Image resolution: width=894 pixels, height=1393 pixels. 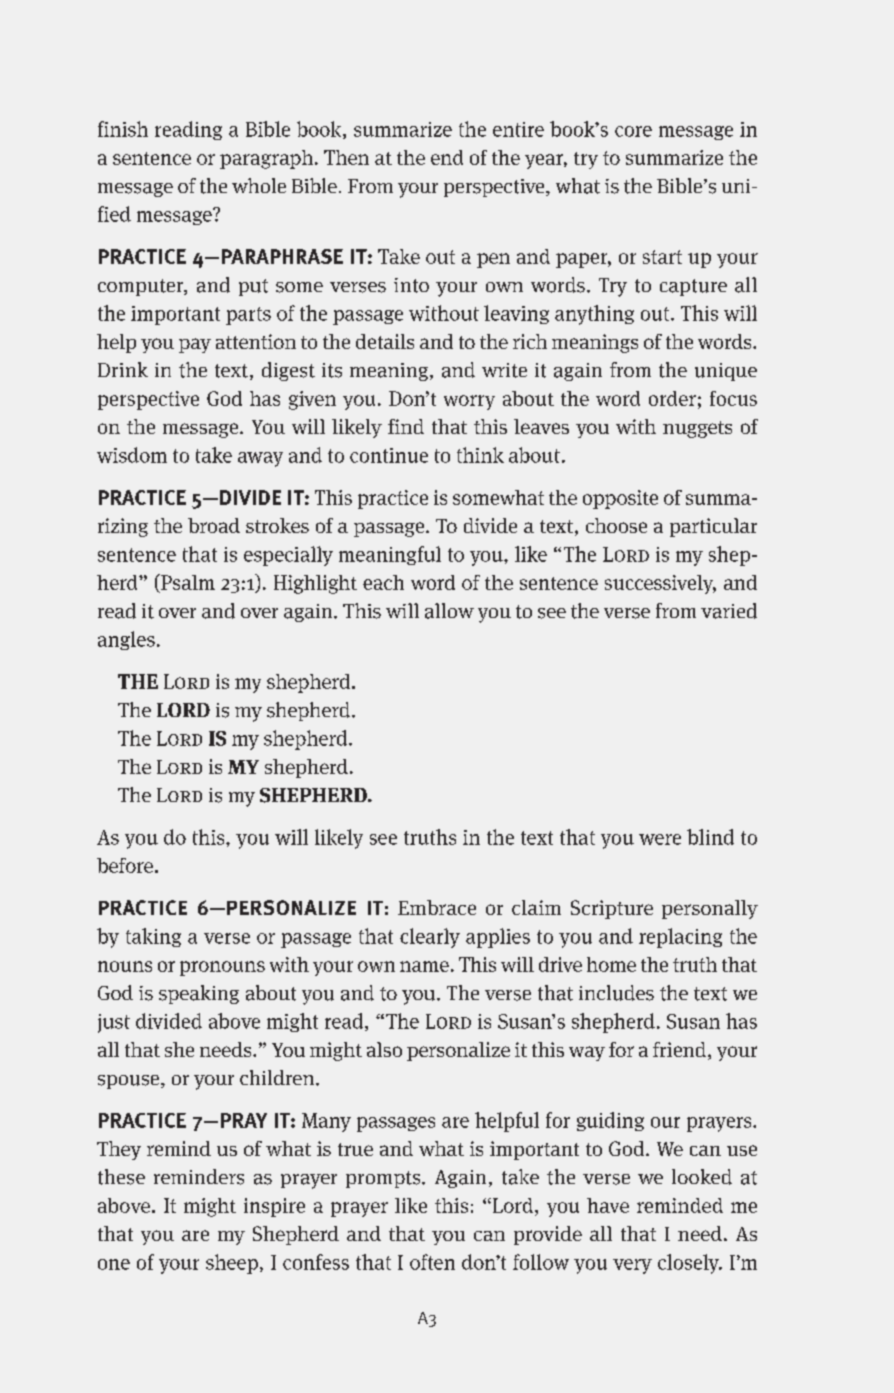 I want to click on core, so click(x=633, y=131).
